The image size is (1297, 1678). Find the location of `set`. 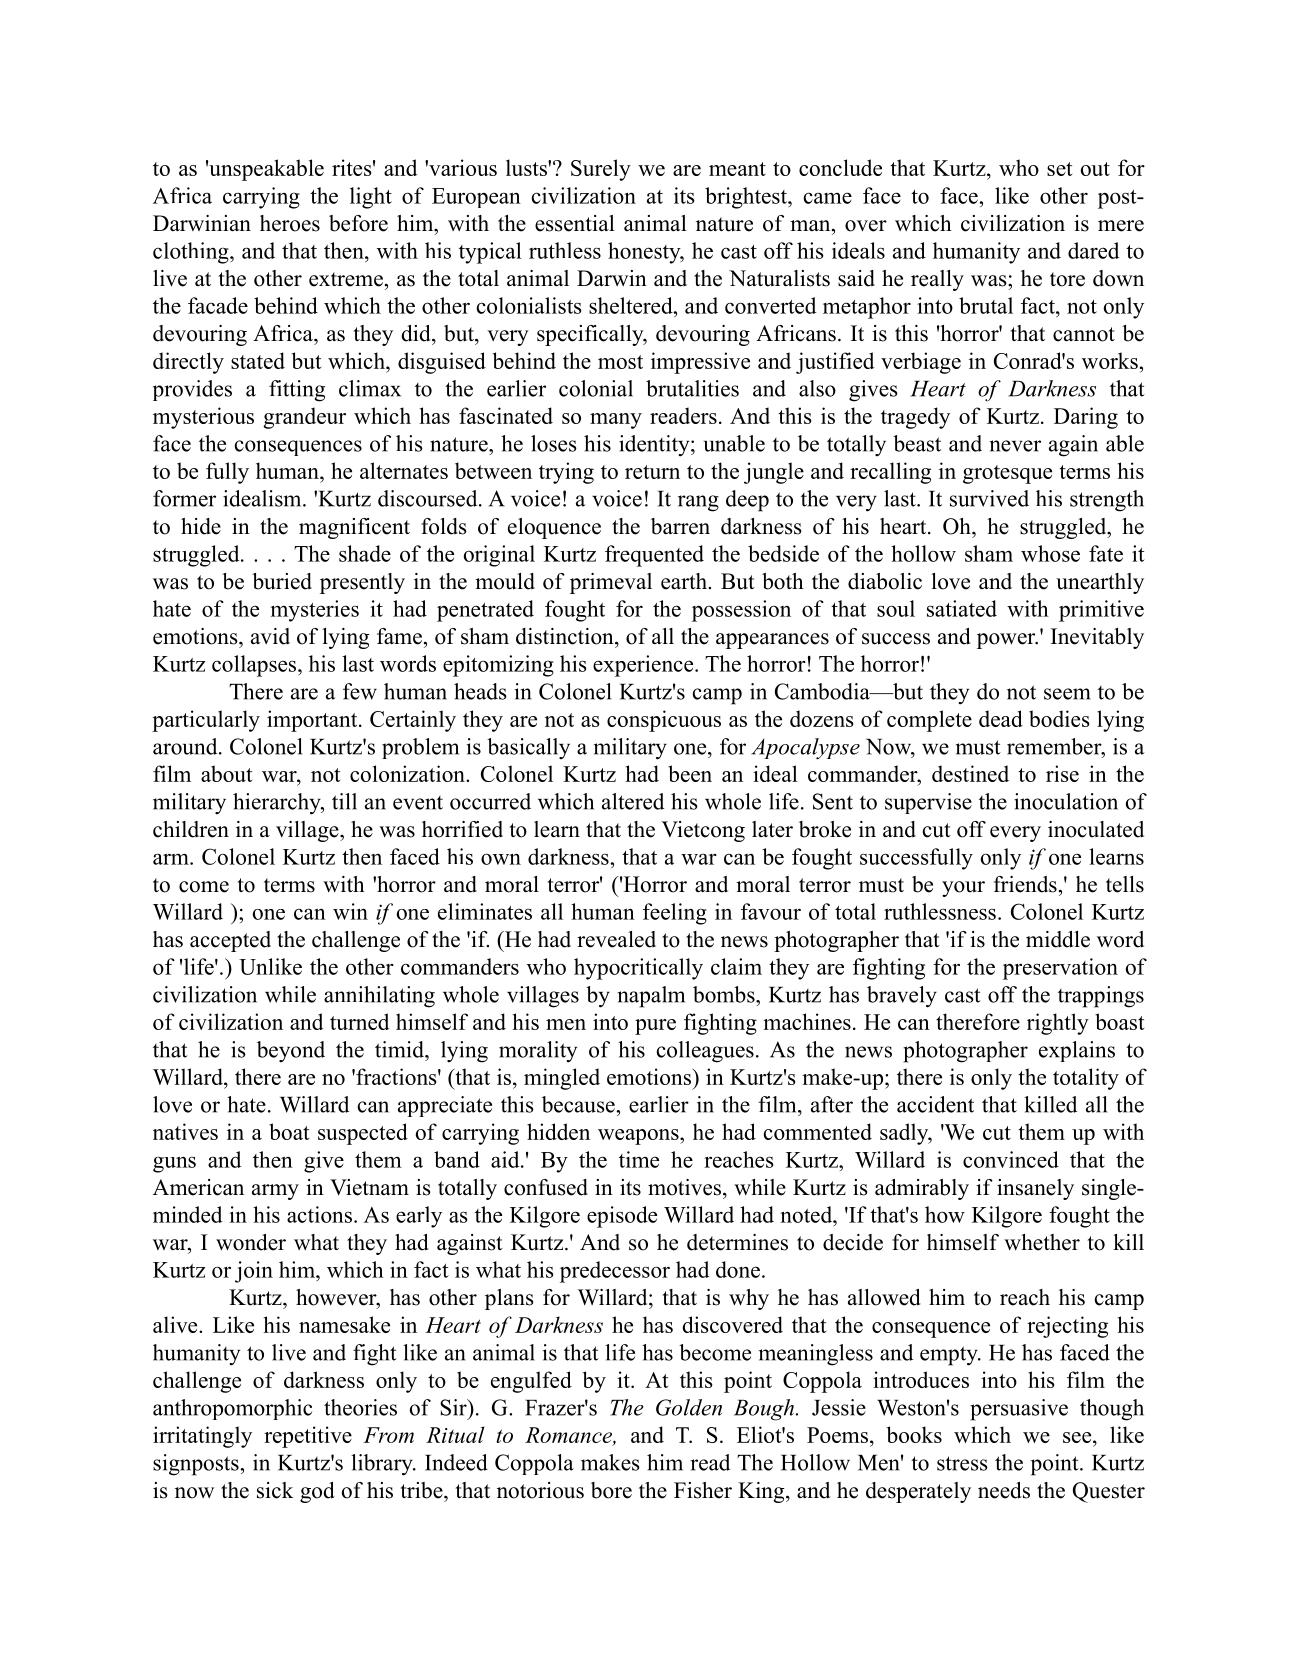

set is located at coordinates (1059, 169).
